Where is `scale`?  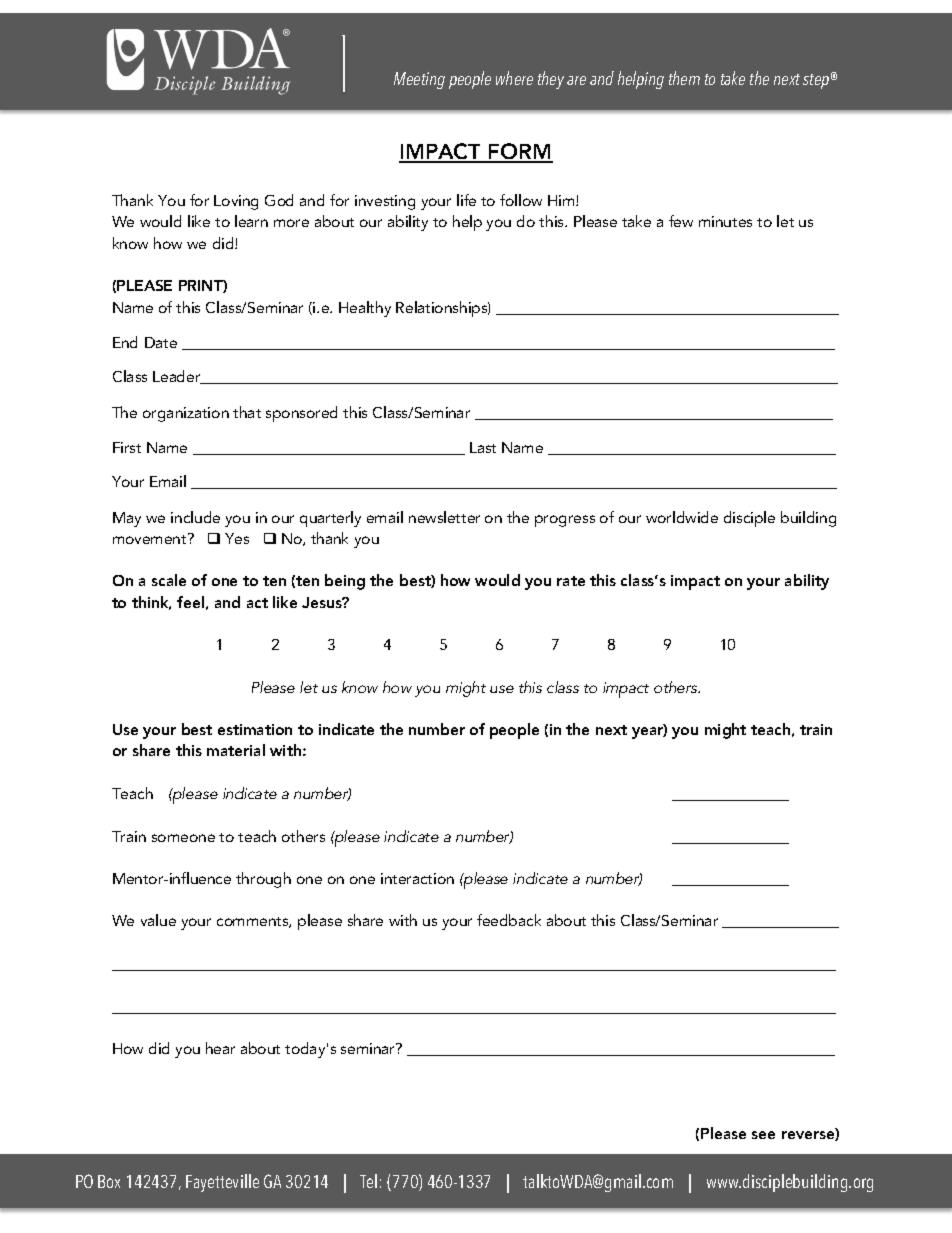 scale is located at coordinates (169, 580).
